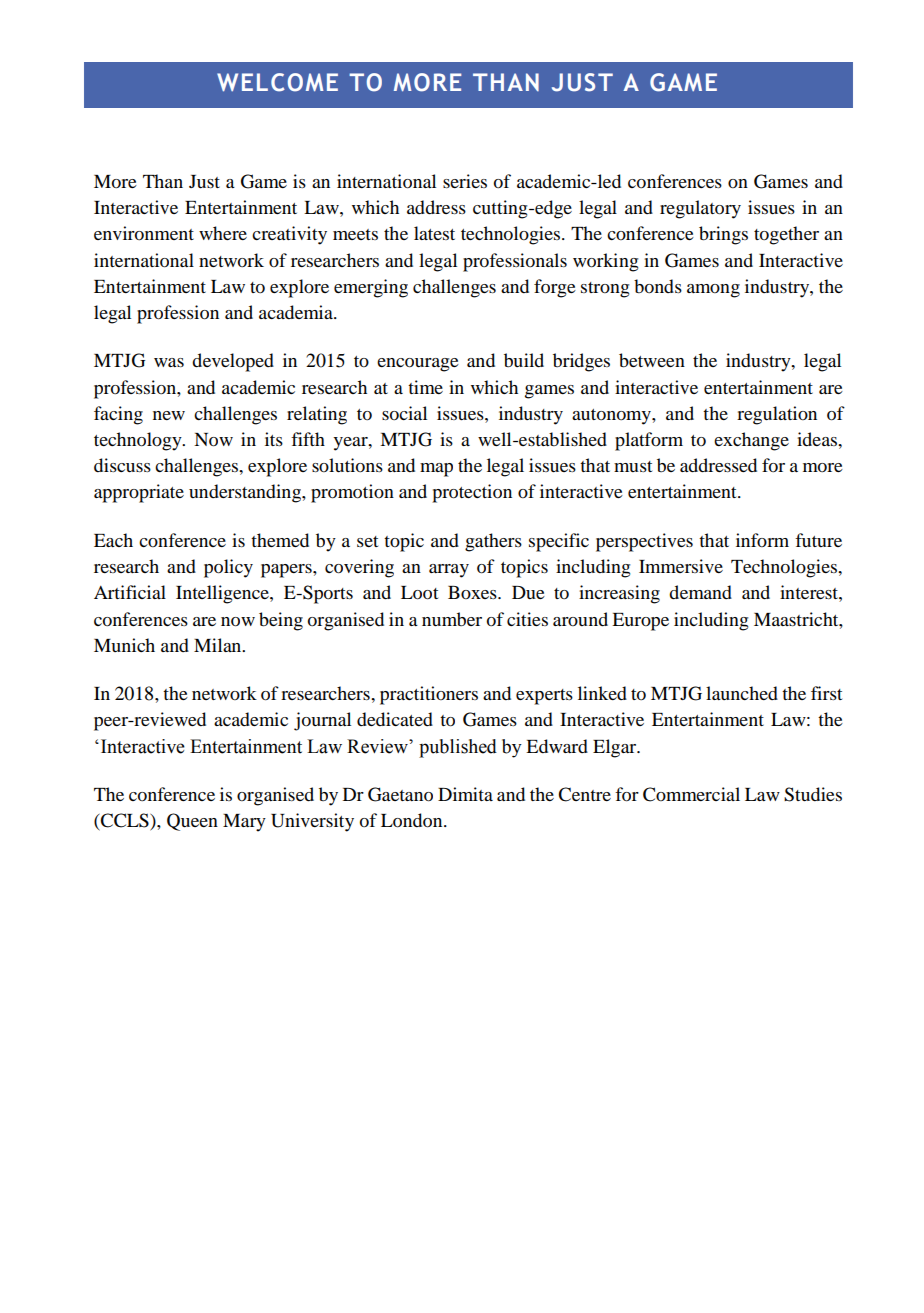 The height and width of the screenshot is (1313, 924). What do you see at coordinates (223, 233) in the screenshot?
I see `where` at bounding box center [223, 233].
